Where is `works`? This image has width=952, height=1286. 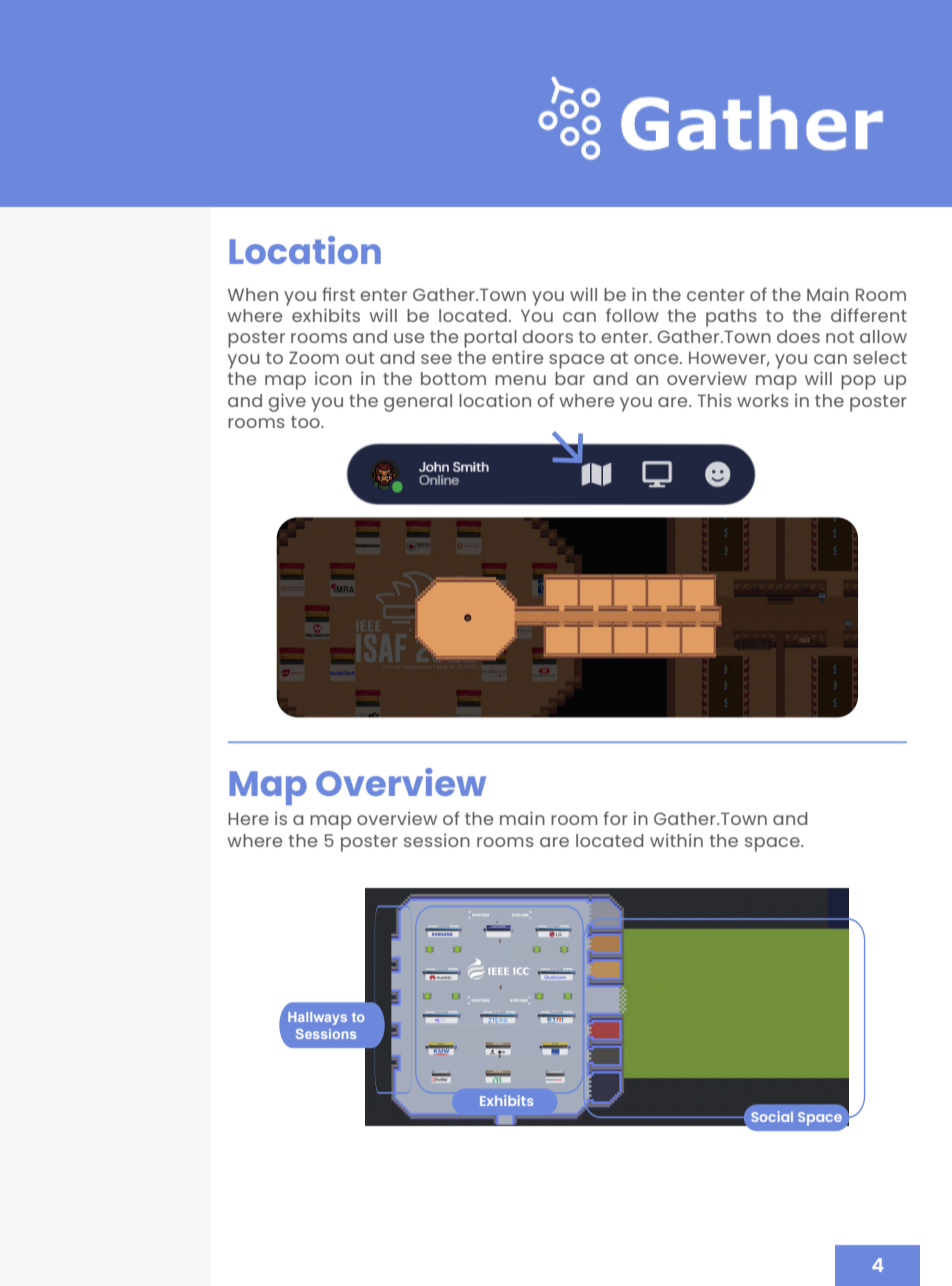
works is located at coordinates (763, 400).
